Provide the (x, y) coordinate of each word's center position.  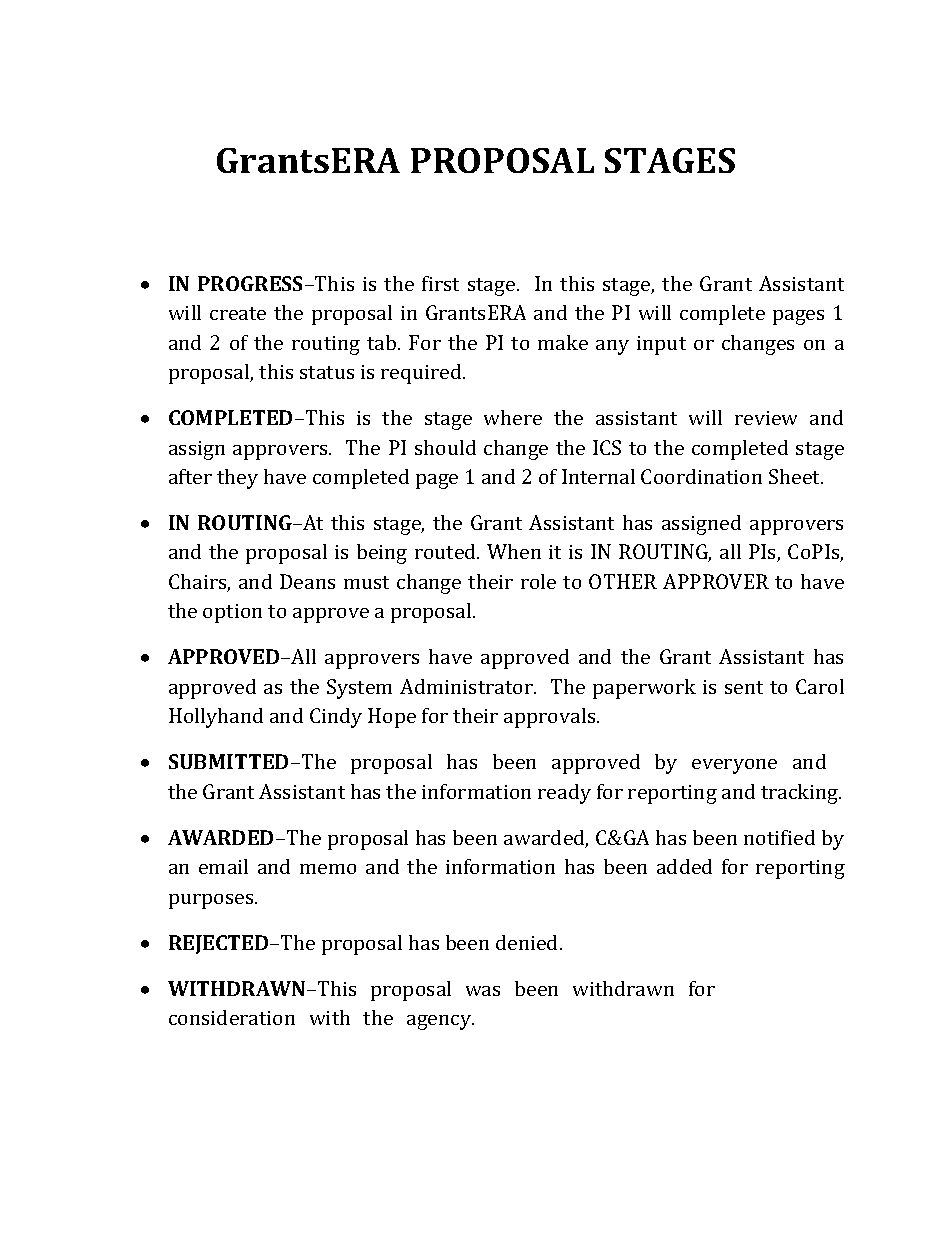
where (513, 417)
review (766, 418)
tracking (801, 794)
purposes (212, 901)
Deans (307, 581)
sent (744, 687)
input (661, 345)
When (514, 551)
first (440, 283)
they (237, 479)
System (359, 689)
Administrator (467, 686)
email (223, 866)
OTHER (623, 581)
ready (564, 794)
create (238, 313)
